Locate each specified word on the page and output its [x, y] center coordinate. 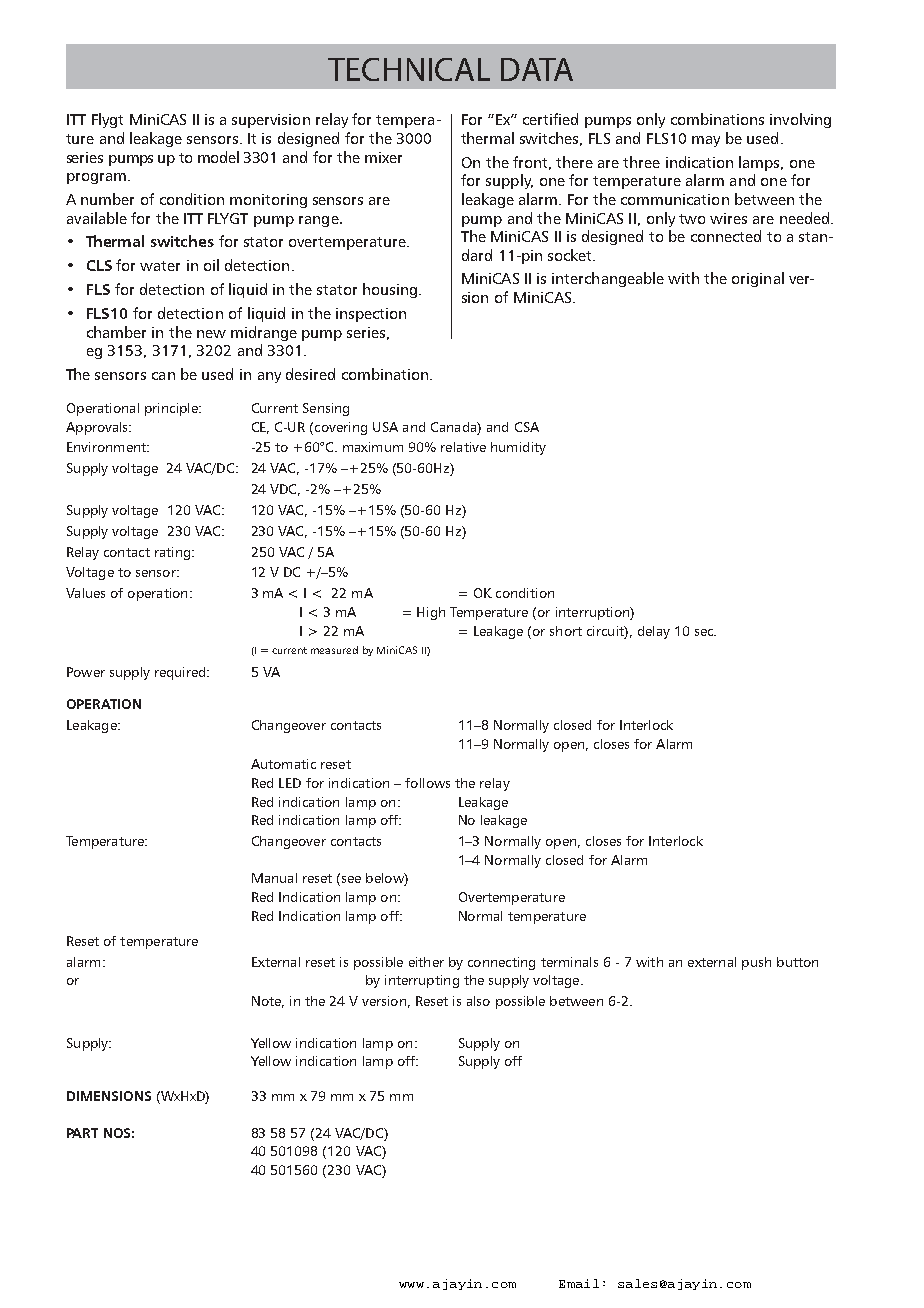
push [756, 963]
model [218, 157]
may [706, 141]
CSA [527, 427]
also [478, 1001]
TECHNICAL [409, 69]
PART [82, 1133]
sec [705, 632]
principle [172, 409]
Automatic [283, 764]
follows [427, 783]
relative [463, 447]
